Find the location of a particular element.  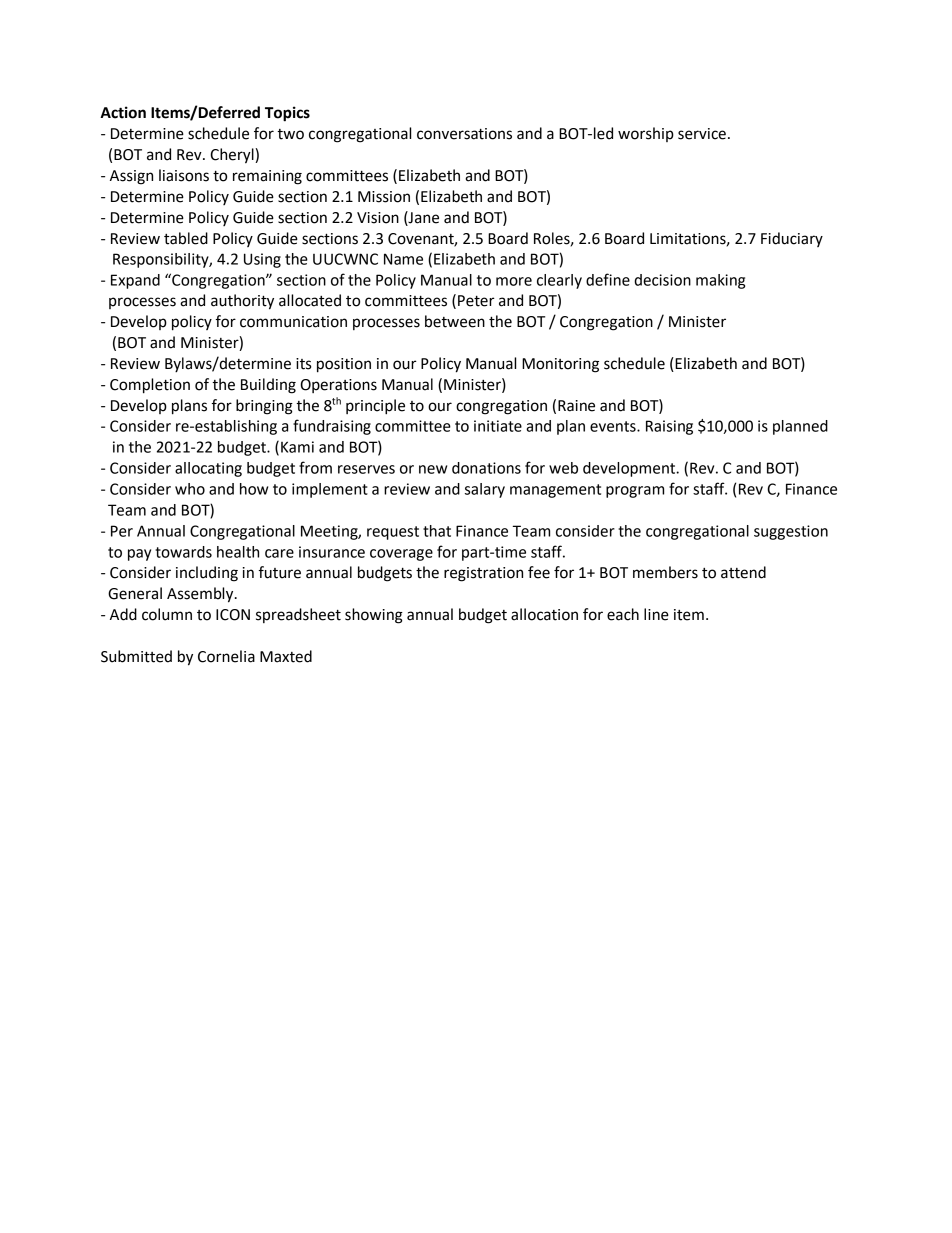

Name is located at coordinates (403, 259).
